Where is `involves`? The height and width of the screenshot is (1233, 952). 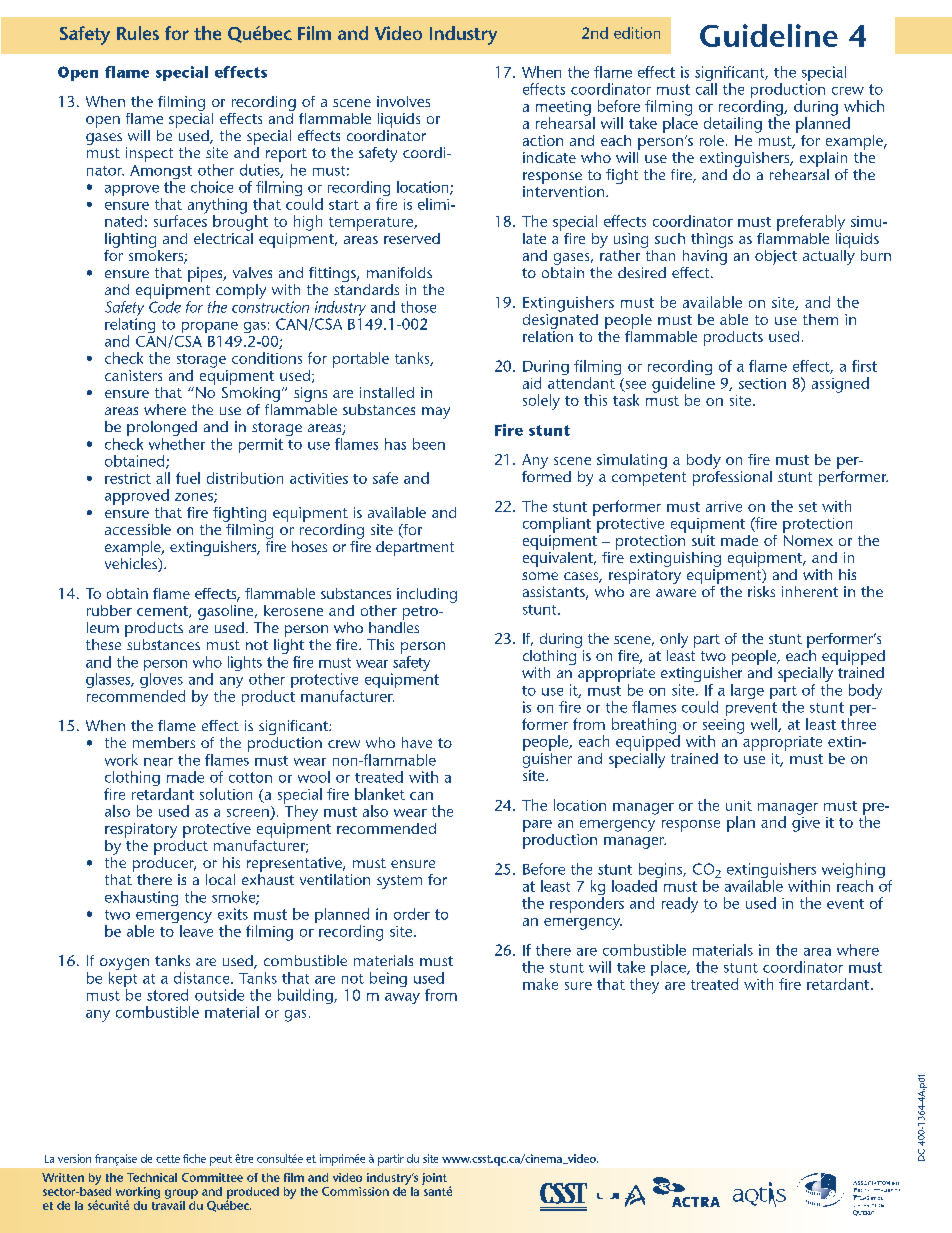 involves is located at coordinates (403, 101).
